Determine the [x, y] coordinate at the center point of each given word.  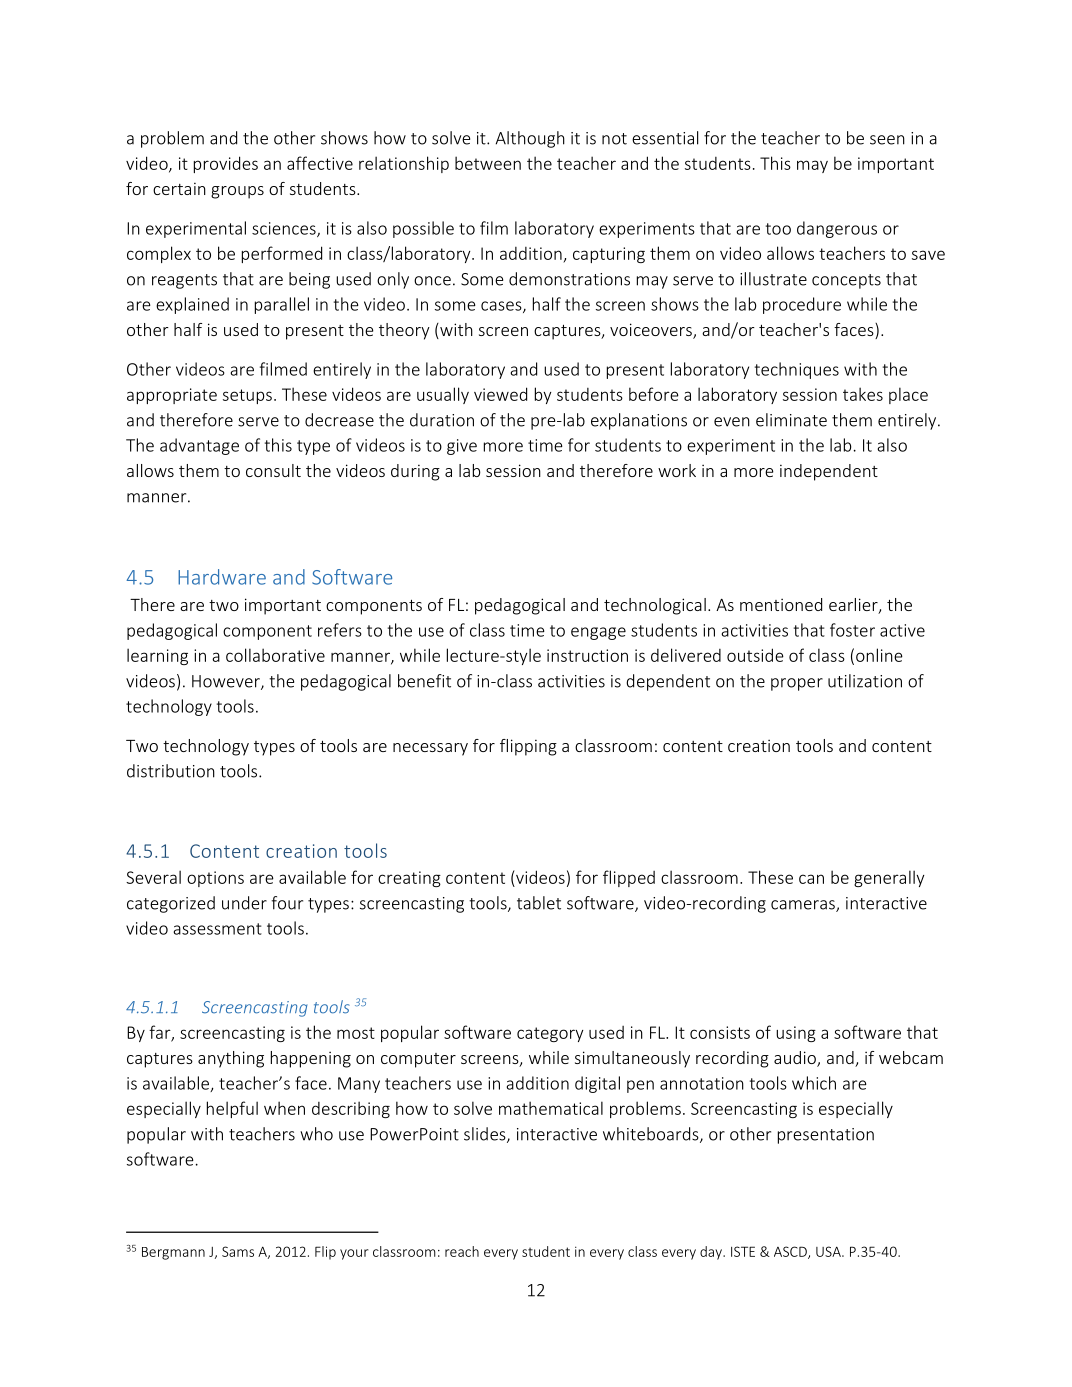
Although [530, 139]
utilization [865, 681]
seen [887, 140]
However [227, 682]
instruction [587, 655]
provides [226, 164]
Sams [238, 1251]
